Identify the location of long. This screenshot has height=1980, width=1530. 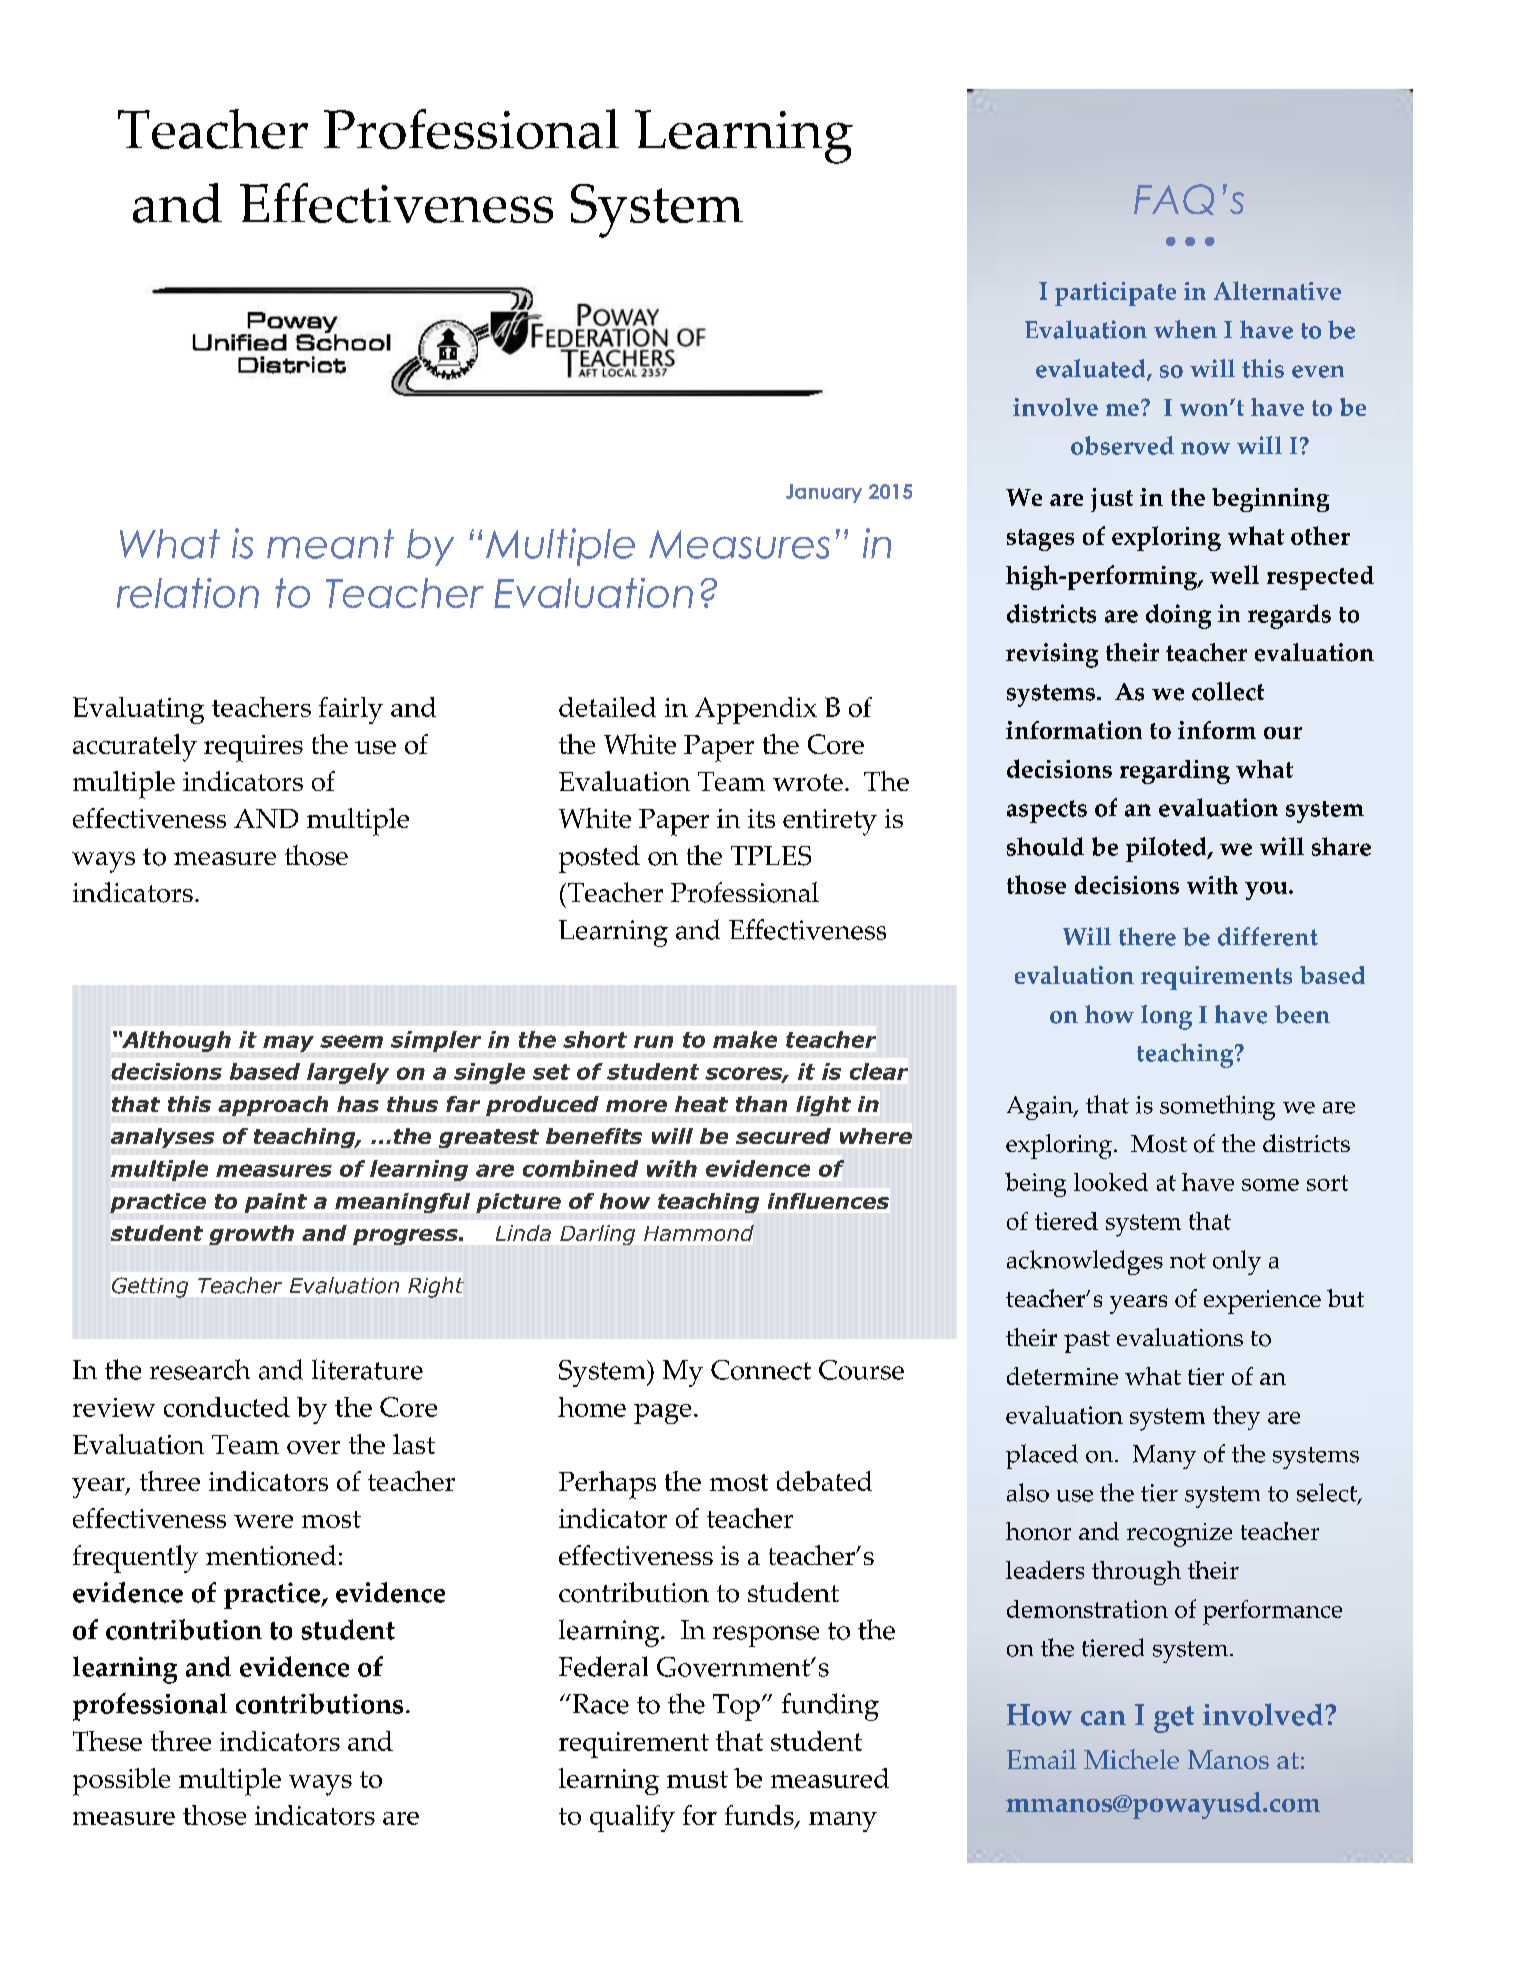
(1166, 1017).
